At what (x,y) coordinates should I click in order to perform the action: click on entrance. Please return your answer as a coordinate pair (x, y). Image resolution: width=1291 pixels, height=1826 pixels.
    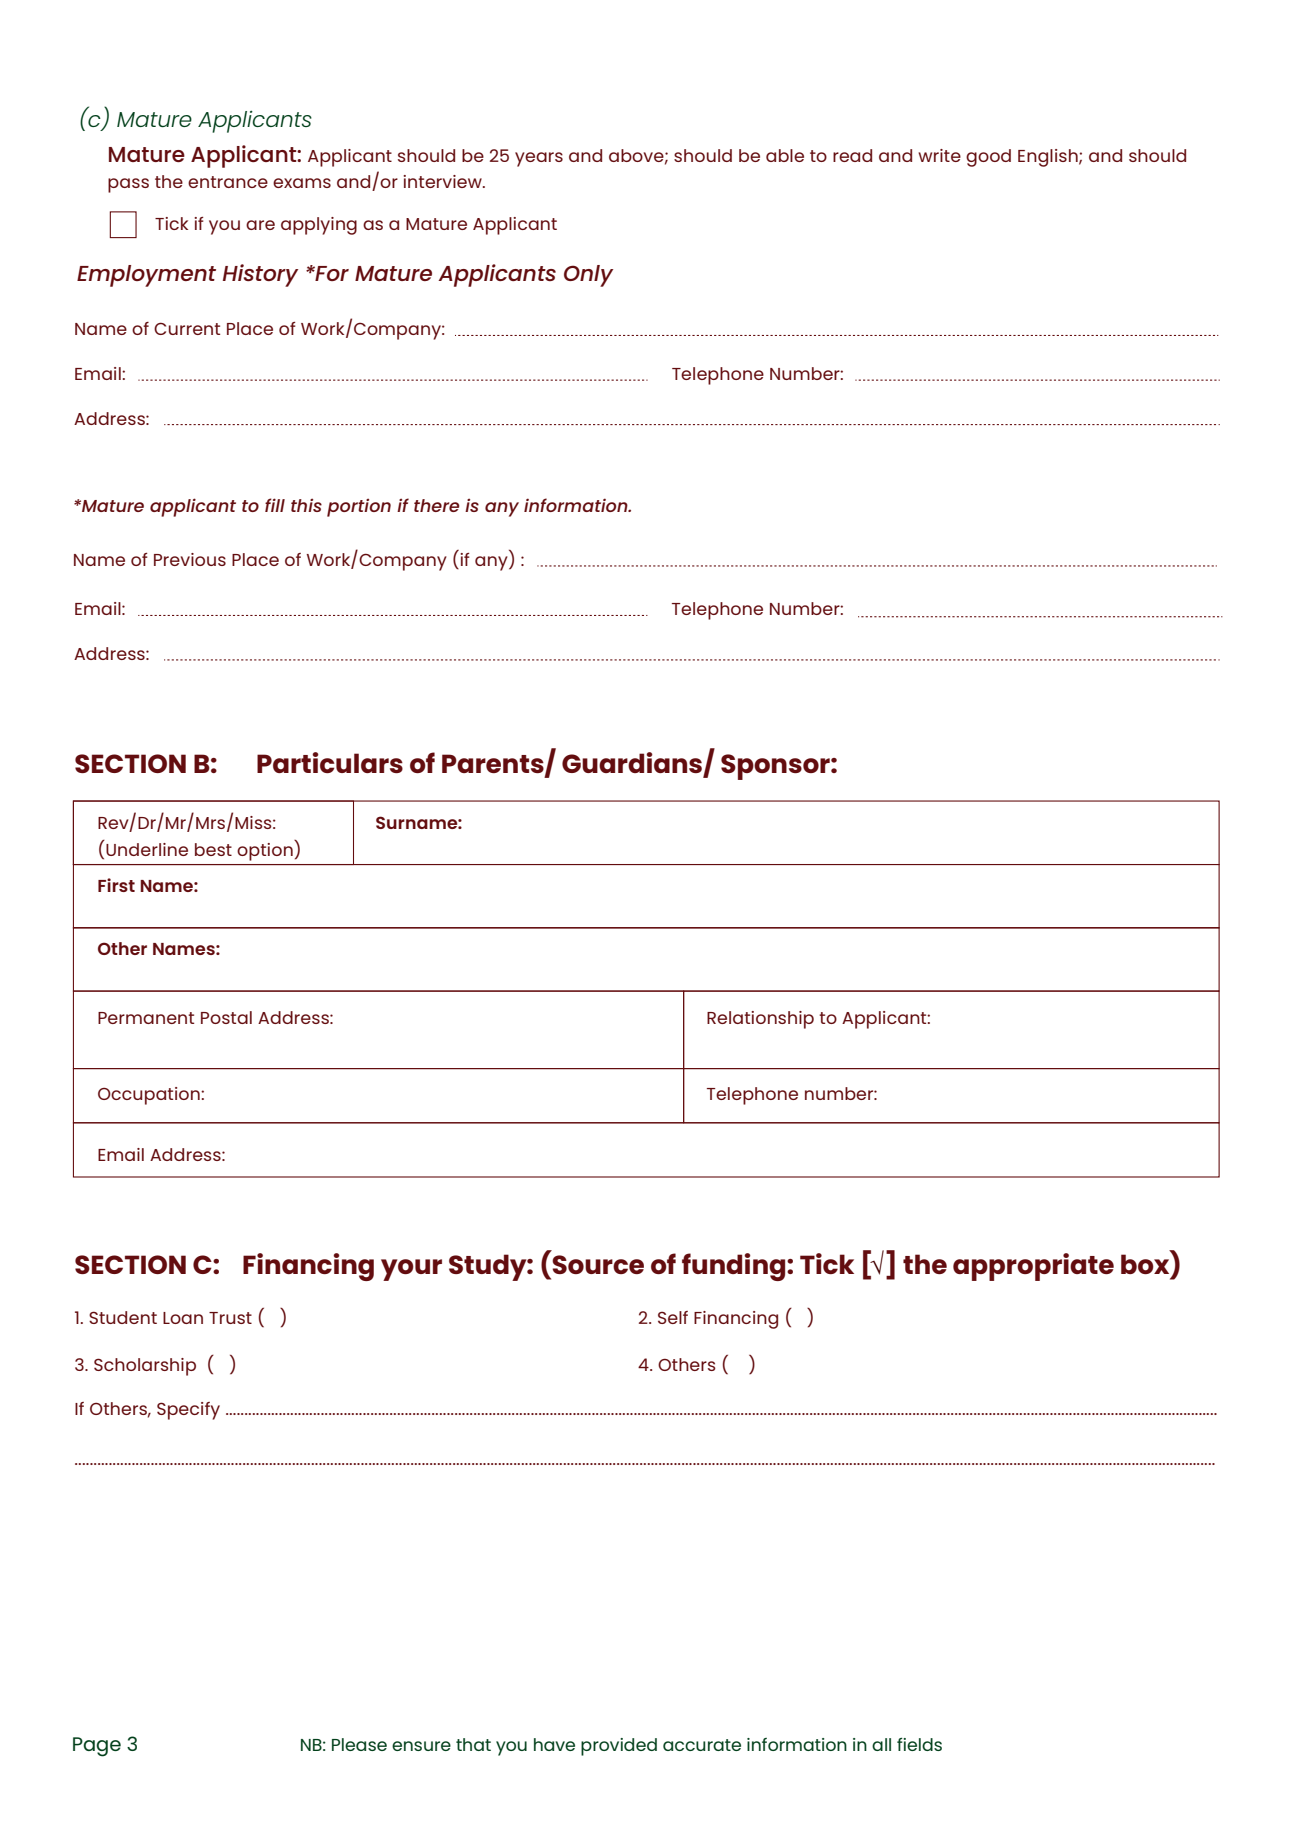
    Looking at the image, I should click on (228, 182).
